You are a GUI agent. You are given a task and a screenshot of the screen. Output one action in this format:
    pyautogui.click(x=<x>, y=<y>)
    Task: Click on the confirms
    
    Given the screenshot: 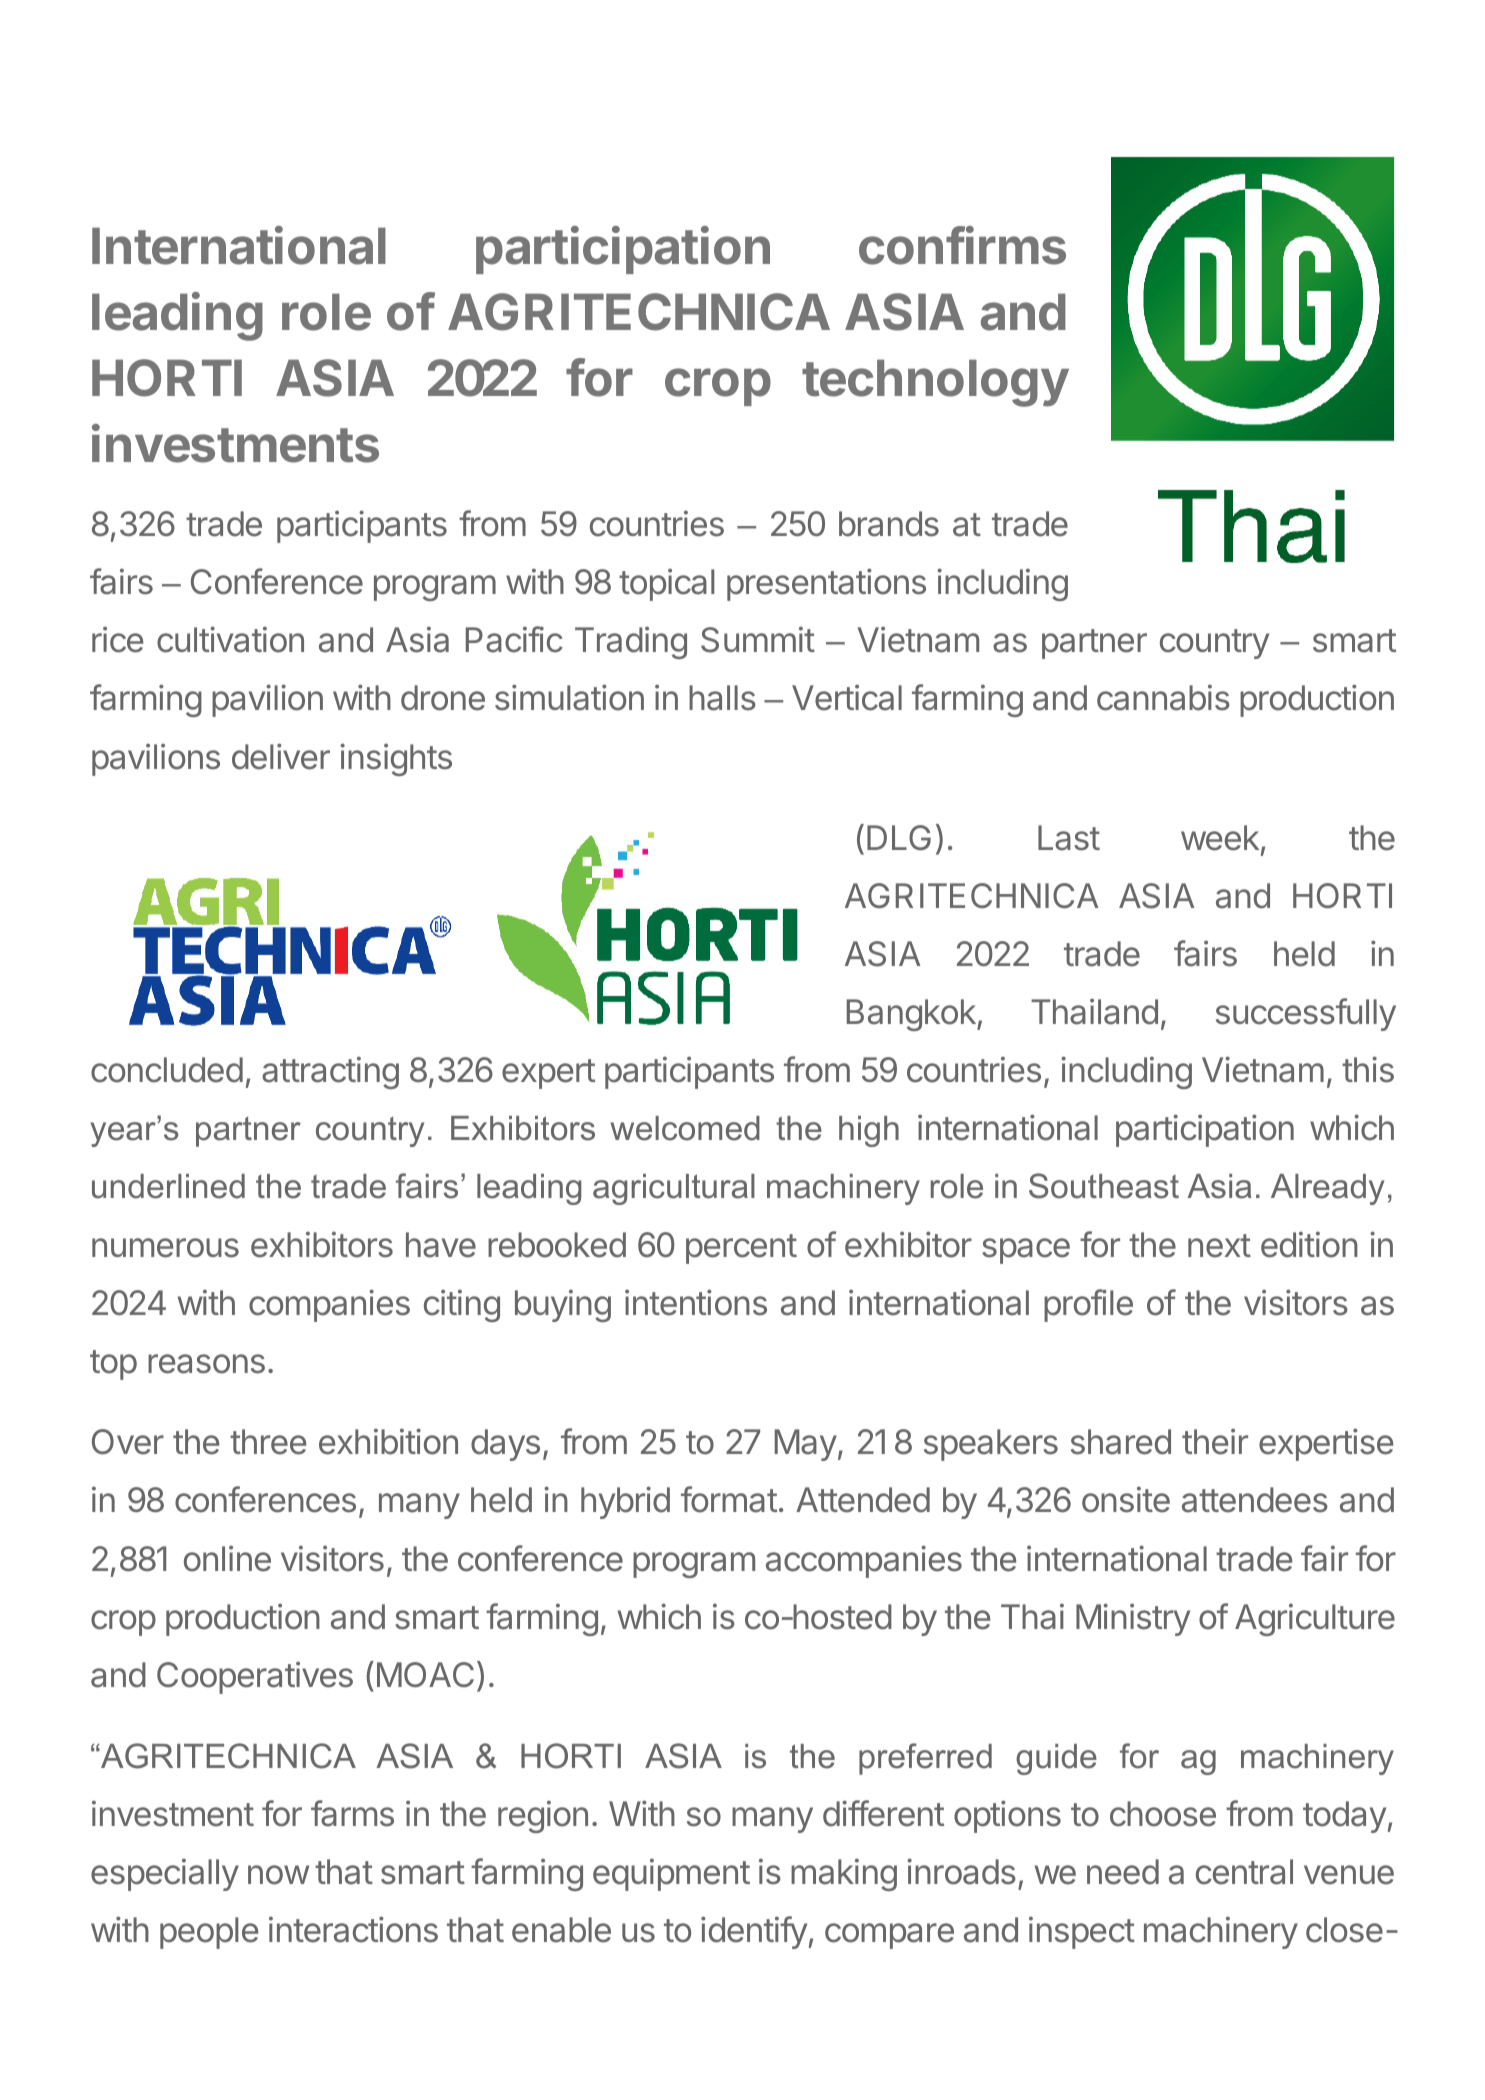 What is the action you would take?
    pyautogui.click(x=962, y=245)
